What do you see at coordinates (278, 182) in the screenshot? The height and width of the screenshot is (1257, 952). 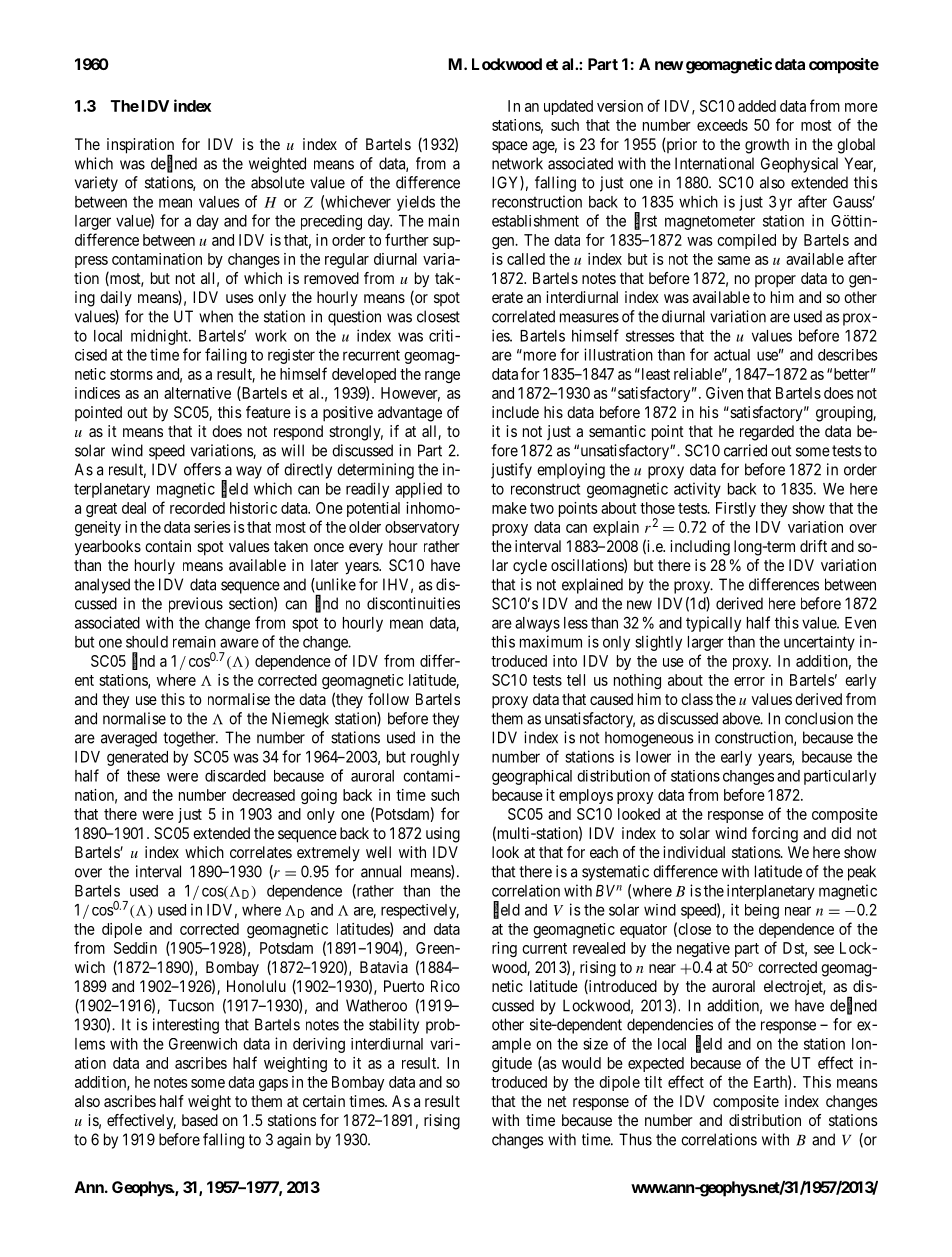 I see `absolute` at bounding box center [278, 182].
